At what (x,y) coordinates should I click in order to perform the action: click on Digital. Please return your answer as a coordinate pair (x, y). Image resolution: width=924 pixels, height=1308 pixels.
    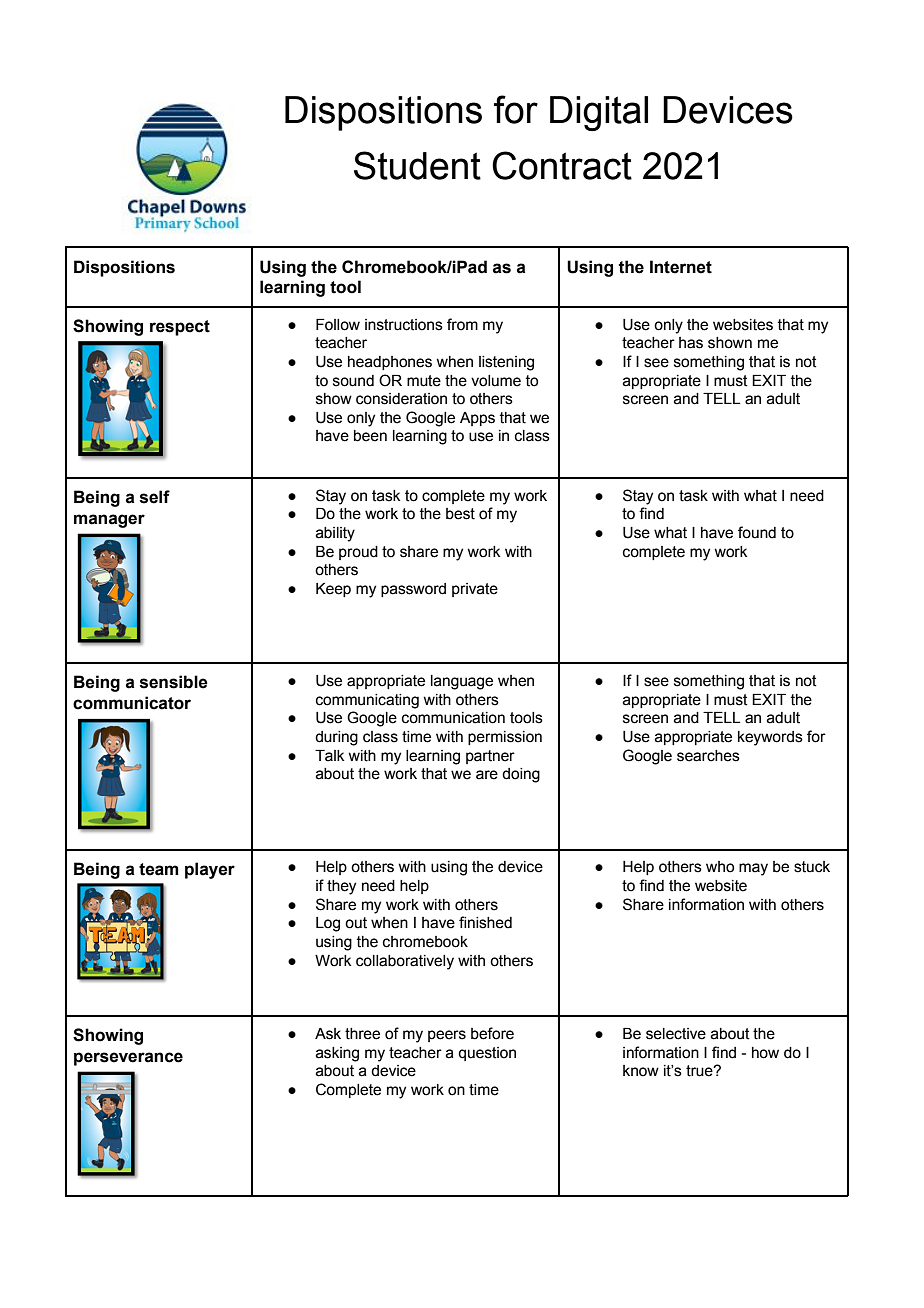
    Looking at the image, I should click on (599, 113).
